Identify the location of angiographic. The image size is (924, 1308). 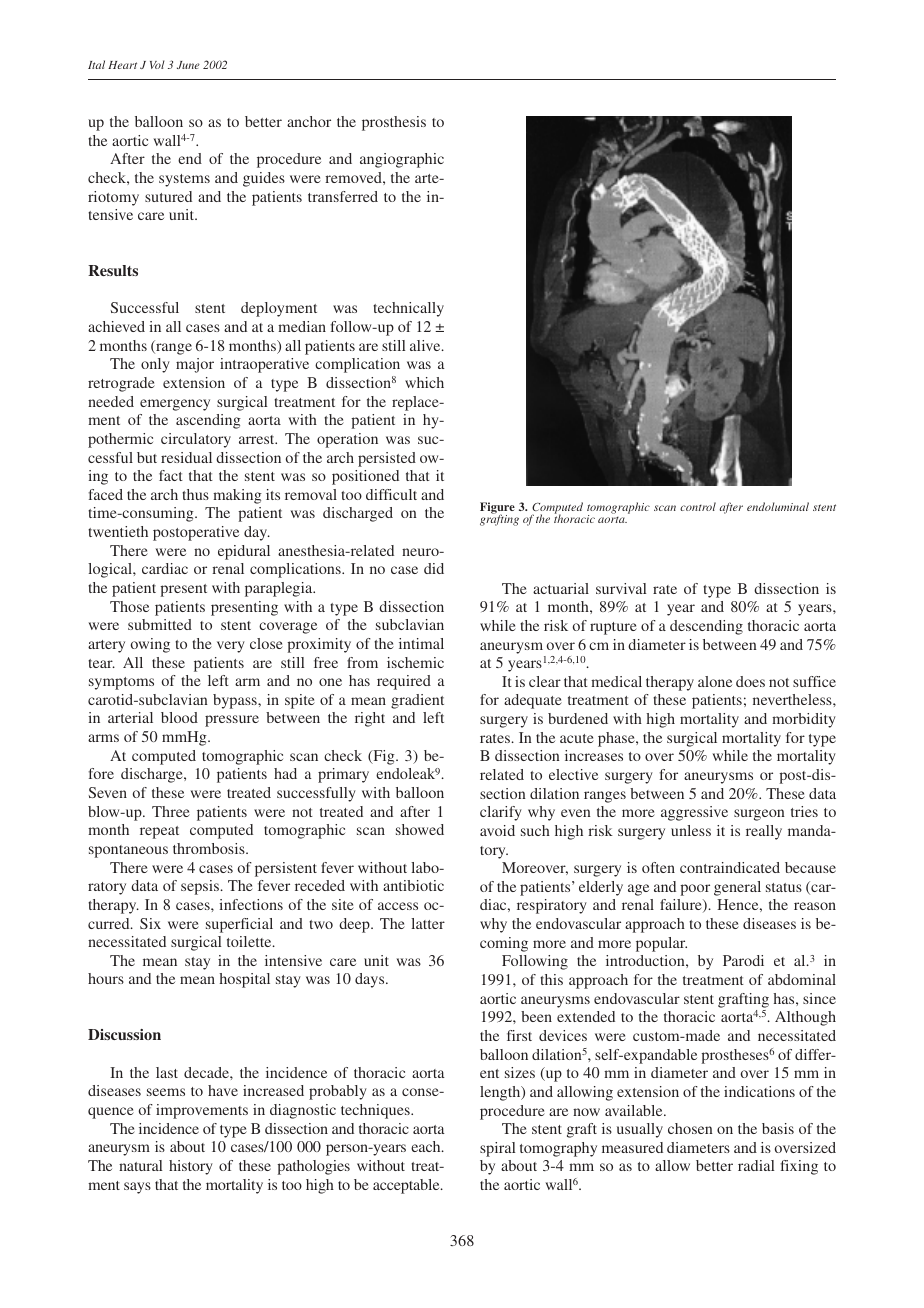
(402, 160).
